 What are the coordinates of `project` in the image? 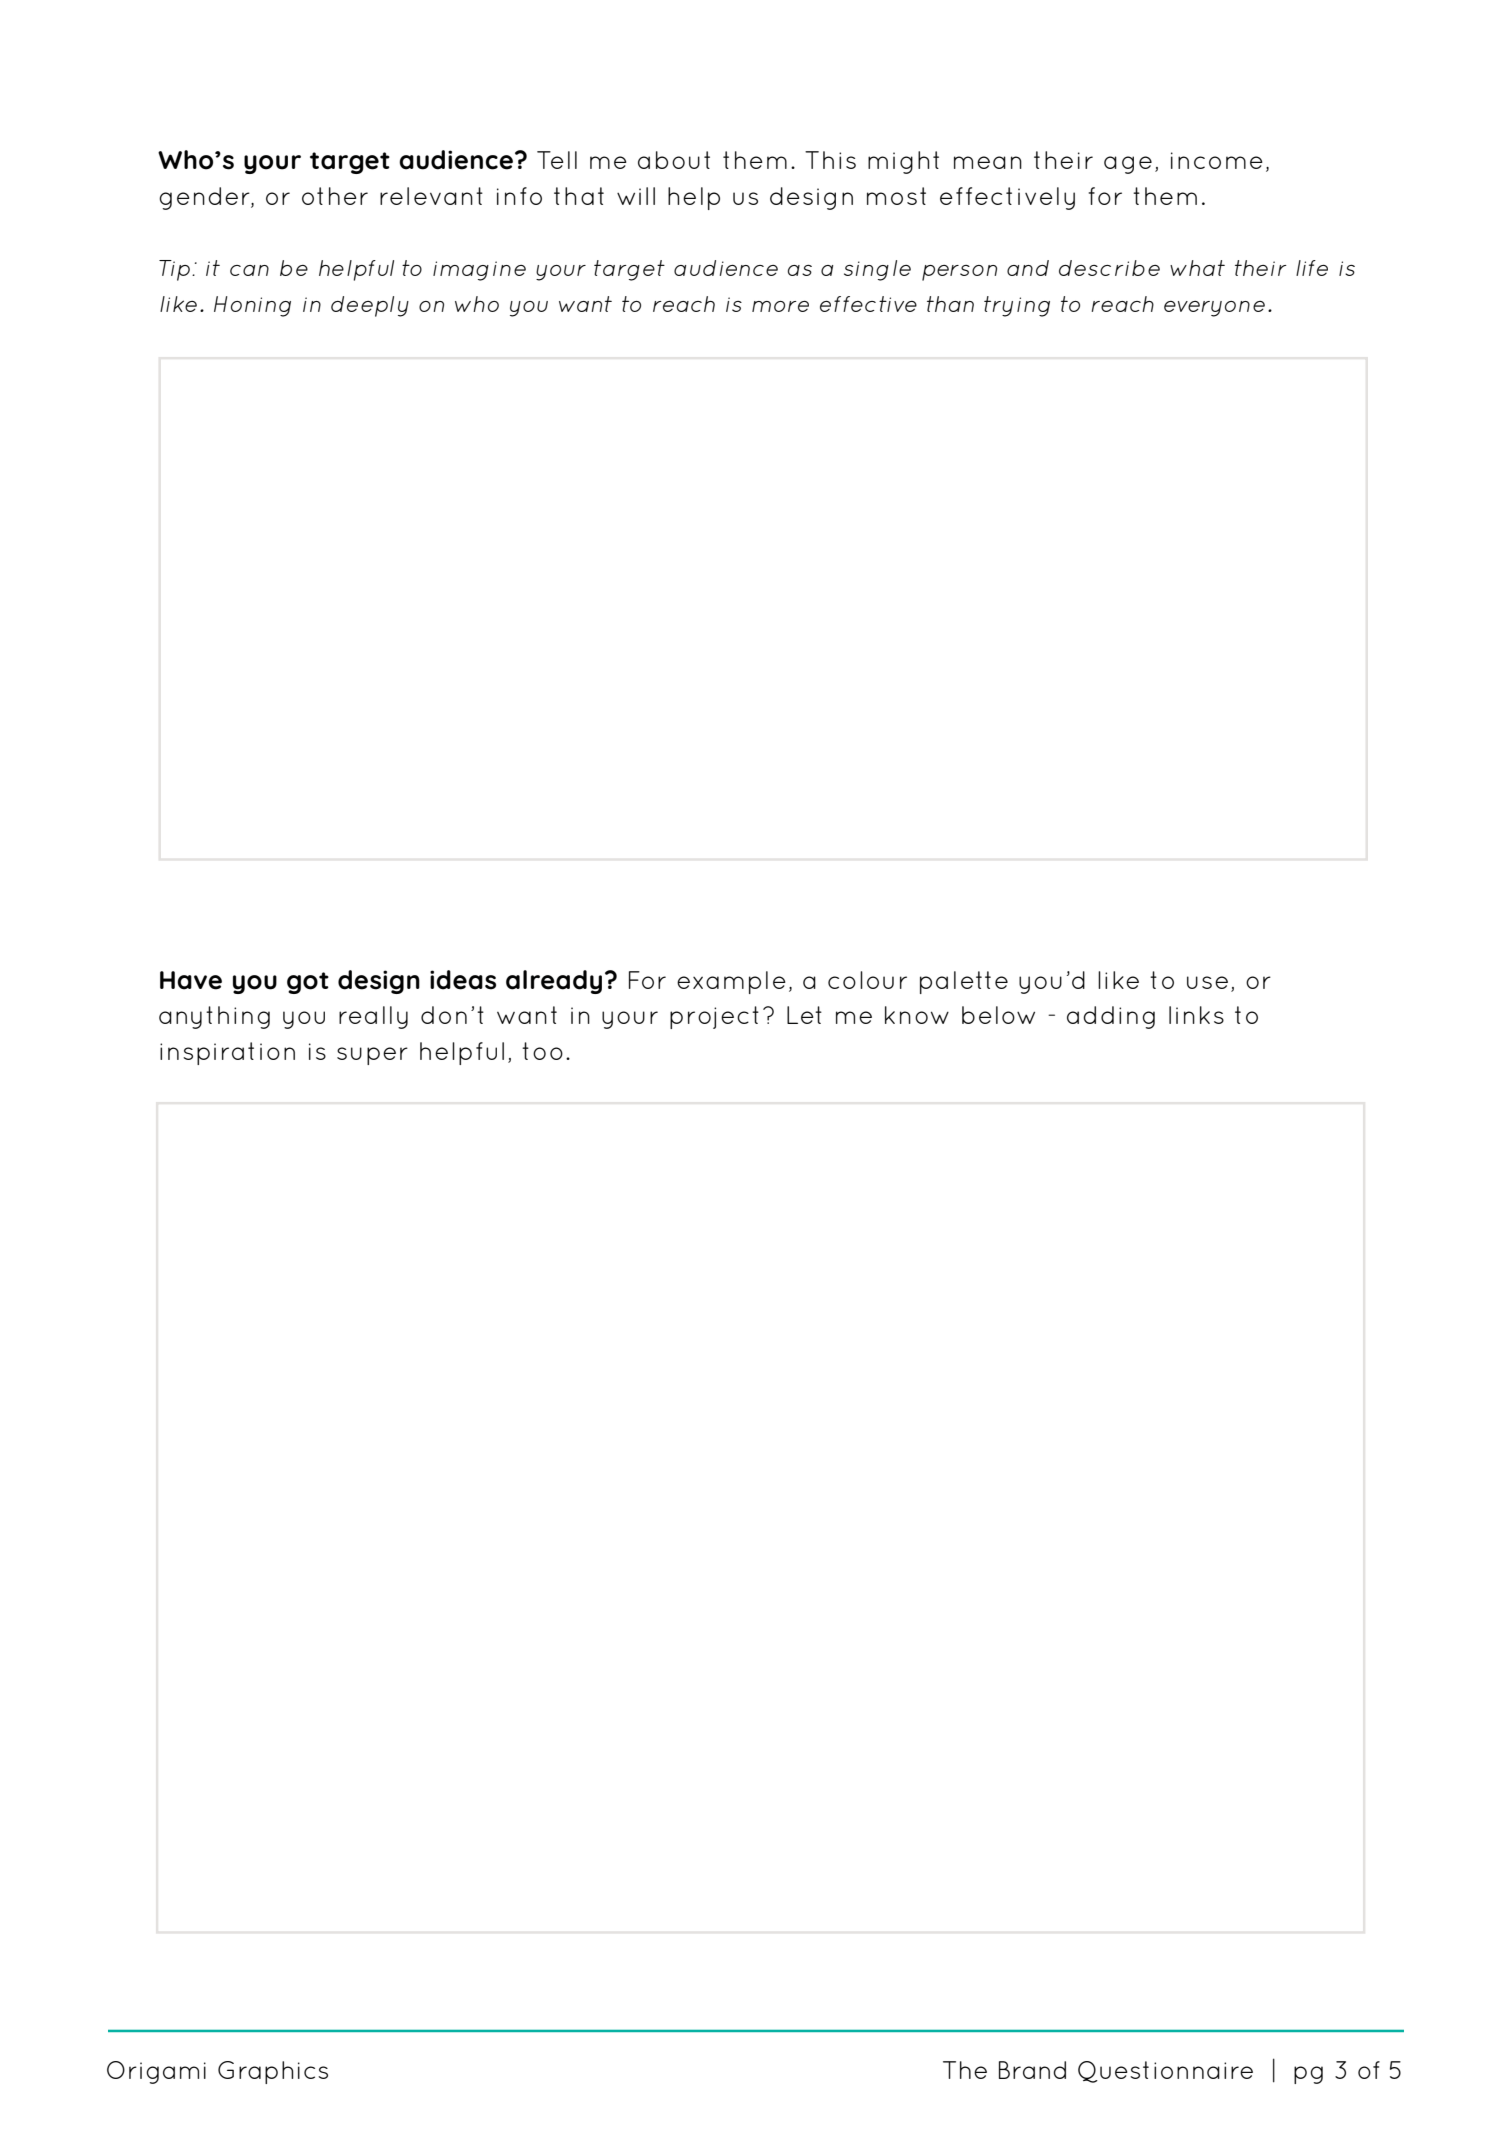 It's located at (714, 1017).
